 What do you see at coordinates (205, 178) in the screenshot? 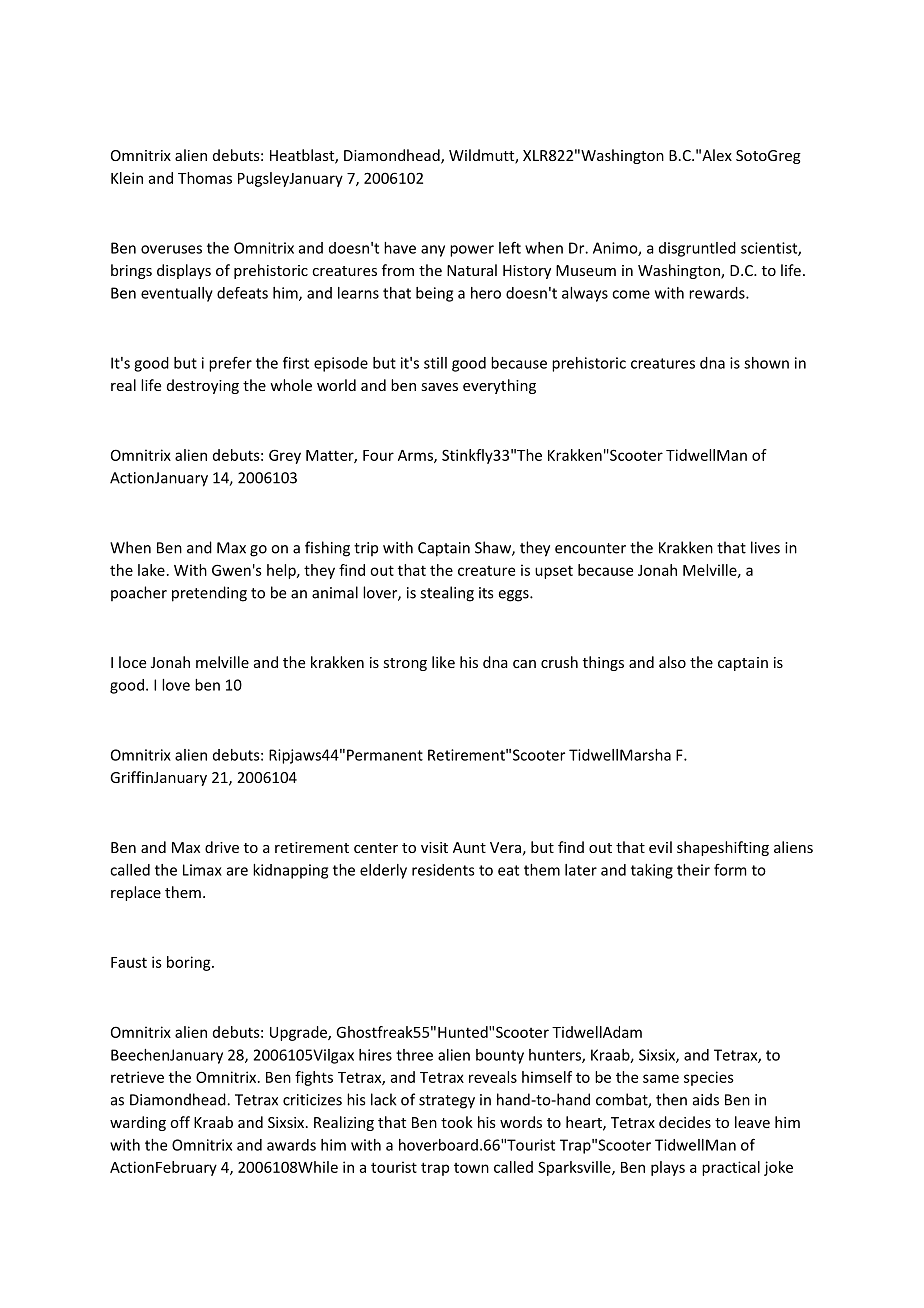
I see `Thomas` at bounding box center [205, 178].
